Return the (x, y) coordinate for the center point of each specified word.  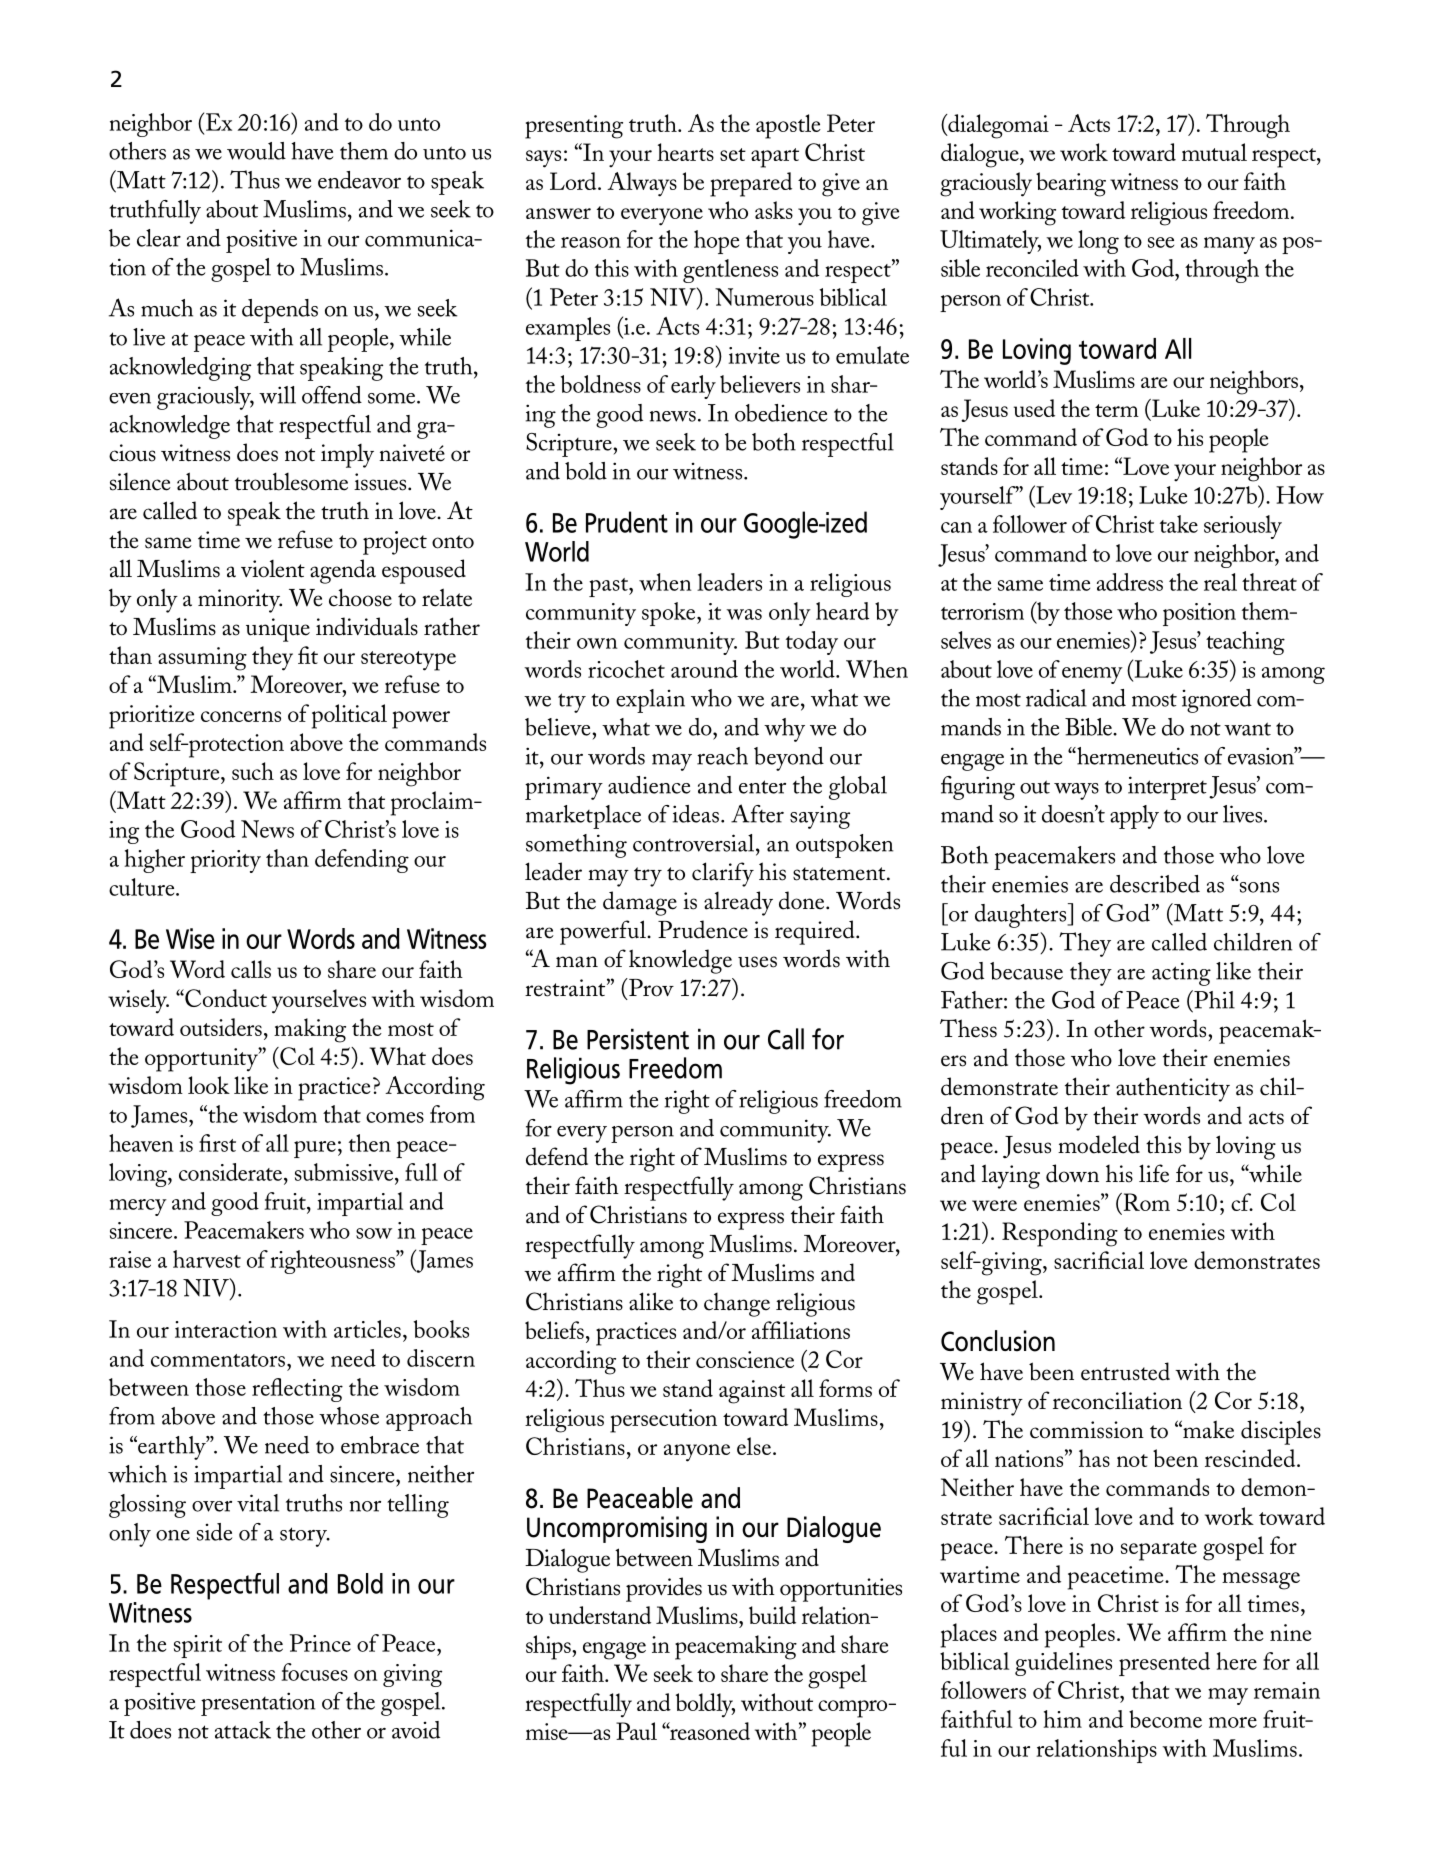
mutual (1214, 152)
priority (225, 861)
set (733, 154)
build (772, 1615)
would (256, 151)
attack (243, 1730)
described (1155, 884)
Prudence (703, 929)
